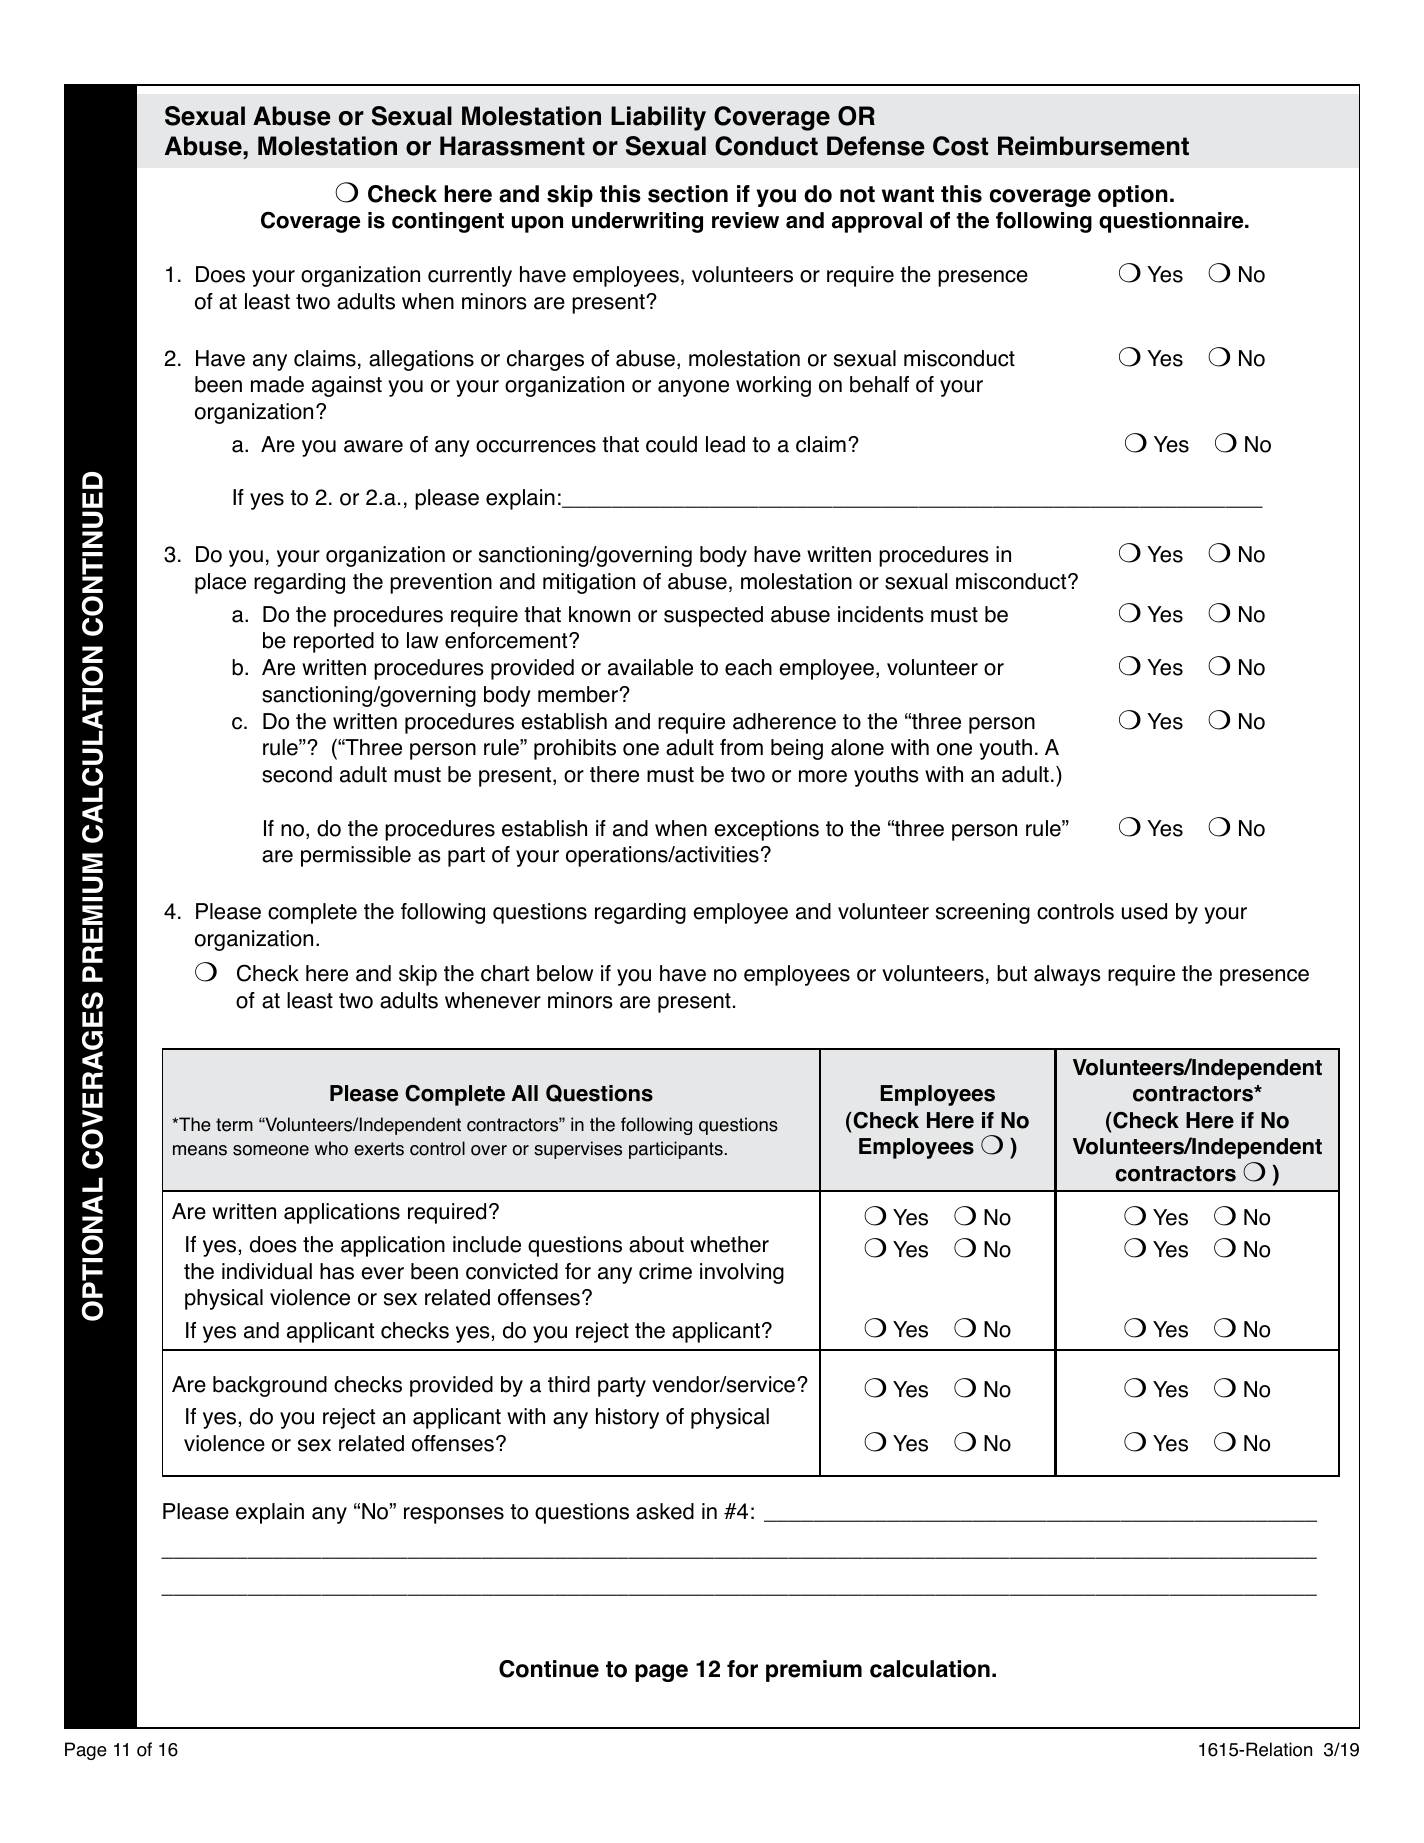 Image resolution: width=1424 pixels, height=1843 pixels. Describe the element at coordinates (270, 1386) in the screenshot. I see `background` at that location.
